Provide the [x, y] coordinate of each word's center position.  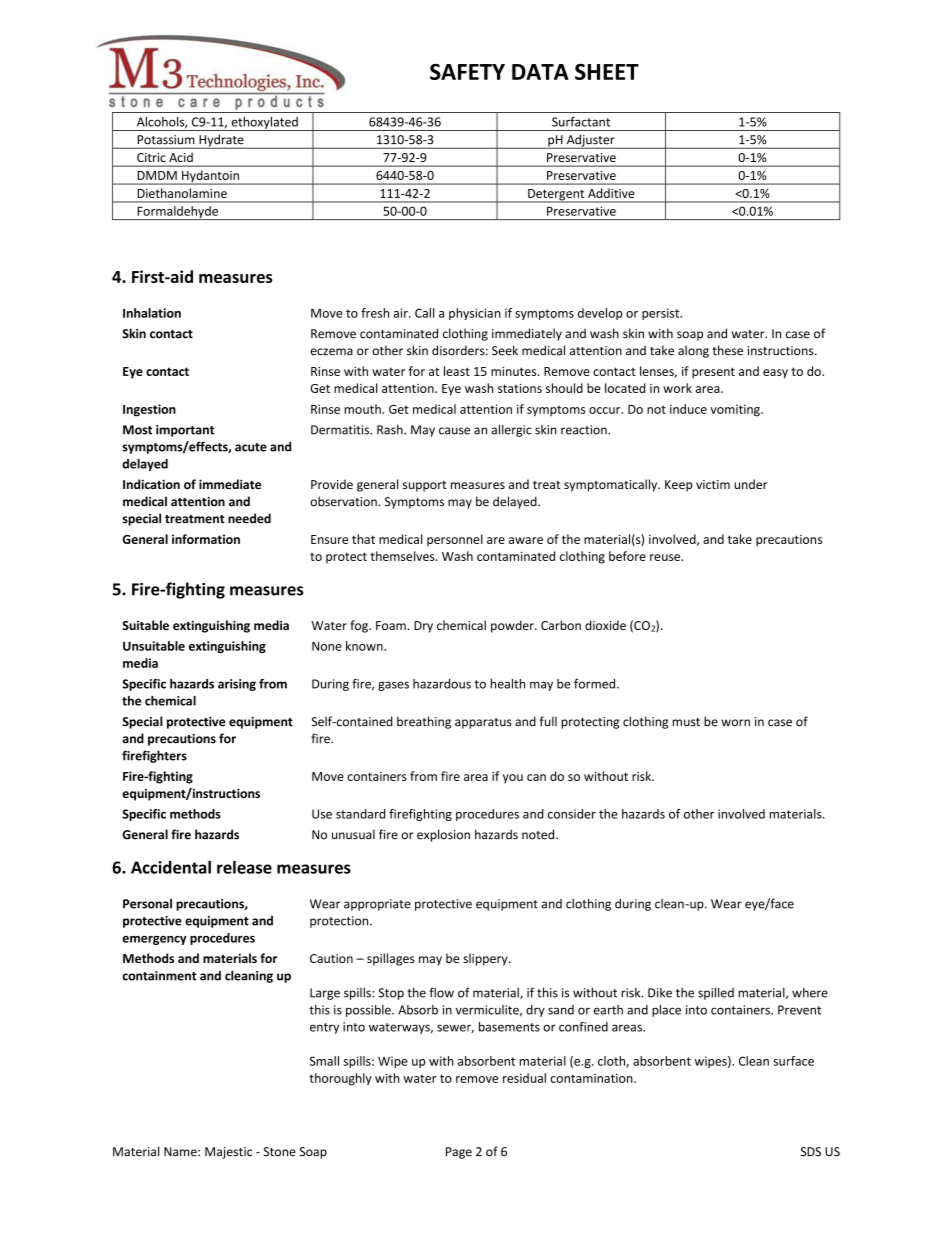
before [627, 556]
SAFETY [467, 71]
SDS [811, 1152]
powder [513, 626]
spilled [716, 993]
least [457, 371]
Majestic [228, 1153]
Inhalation [152, 313]
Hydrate [221, 141]
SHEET [607, 71]
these [727, 350]
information [206, 539]
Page [459, 1153]
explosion [443, 835]
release [244, 867]
